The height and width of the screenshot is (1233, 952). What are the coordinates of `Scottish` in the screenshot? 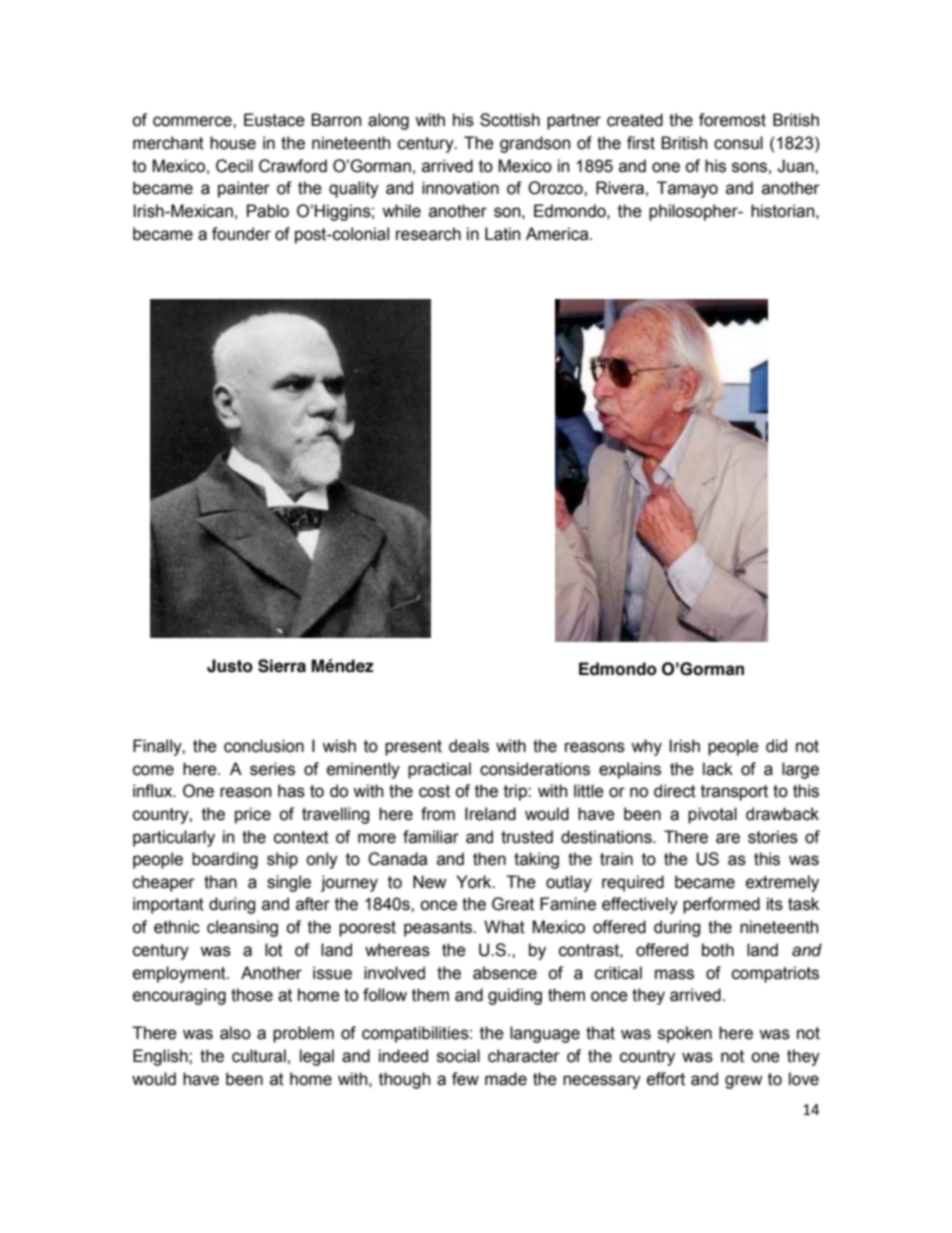 It's located at (510, 120).
